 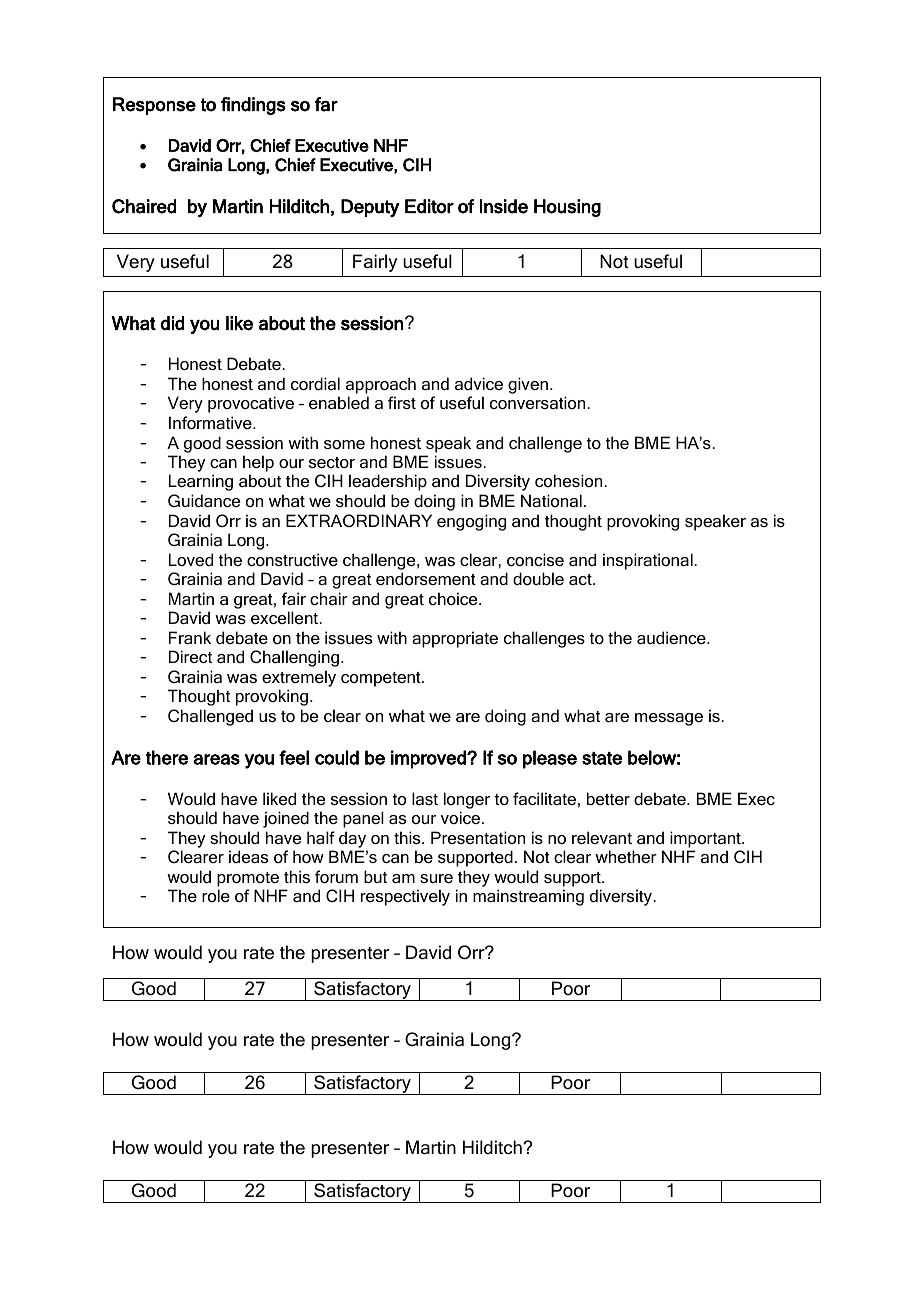 What do you see at coordinates (190, 656) in the screenshot?
I see `Direct` at bounding box center [190, 656].
